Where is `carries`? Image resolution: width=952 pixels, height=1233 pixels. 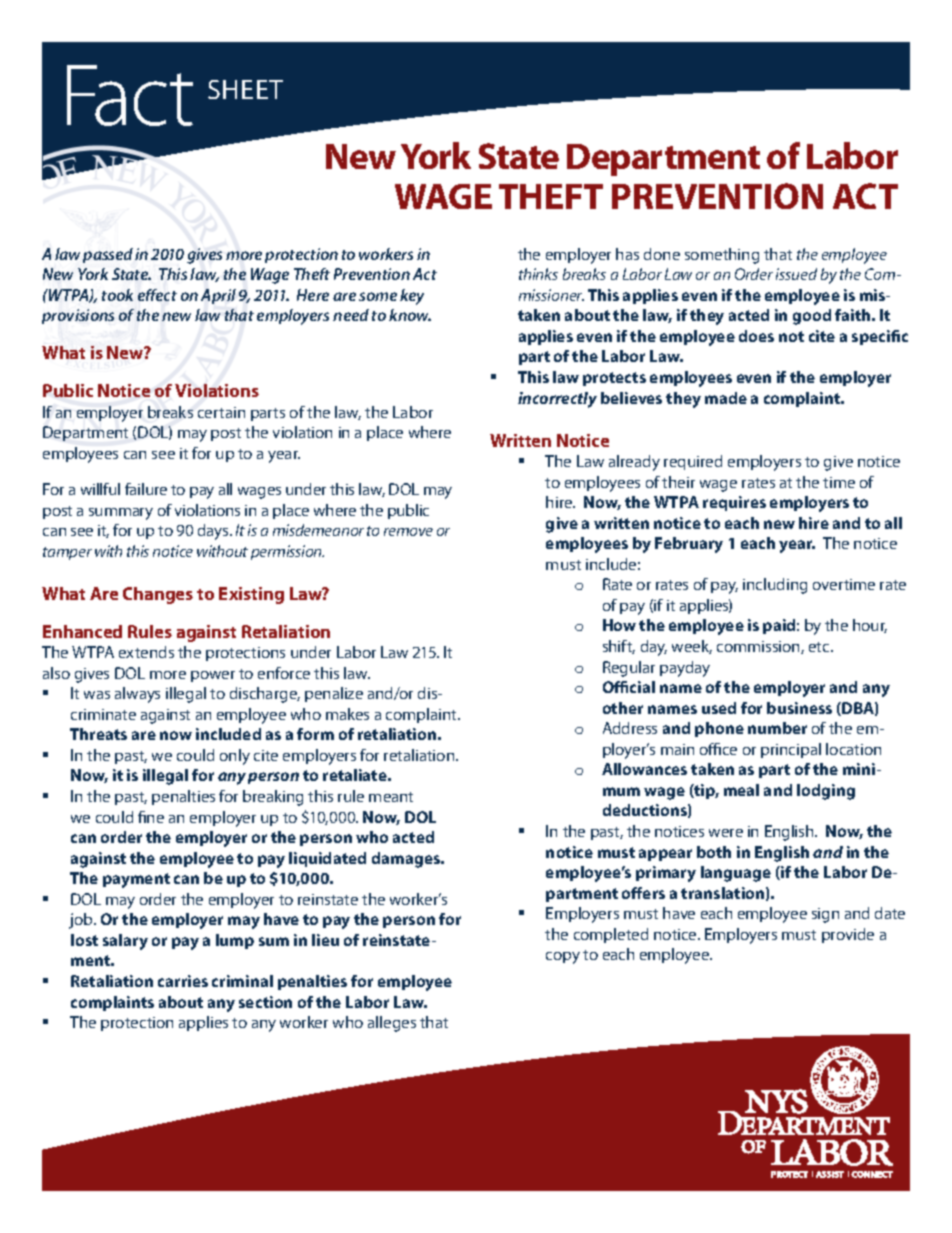 carries is located at coordinates (183, 981).
